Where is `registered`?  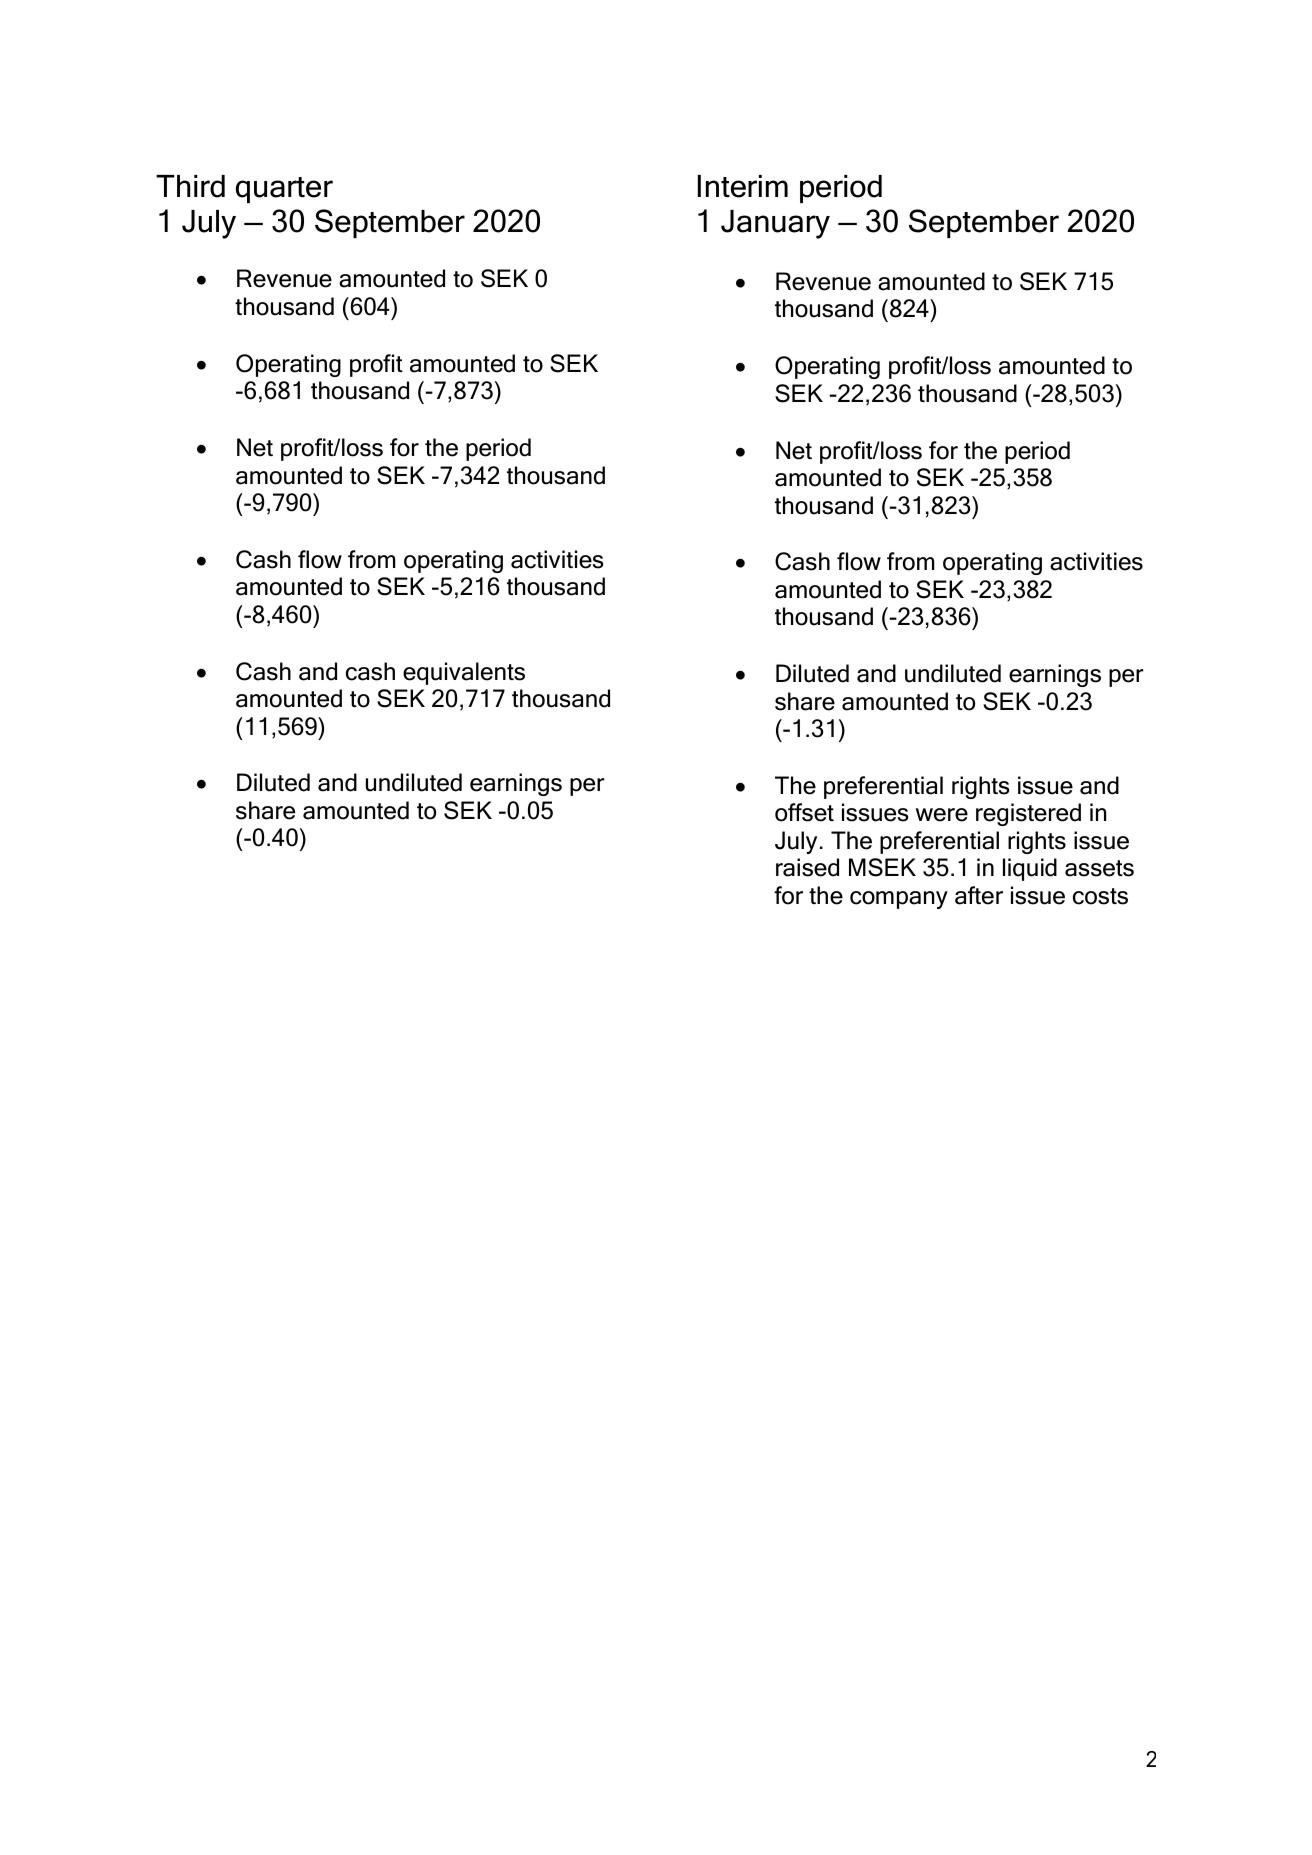 registered is located at coordinates (1028, 814).
